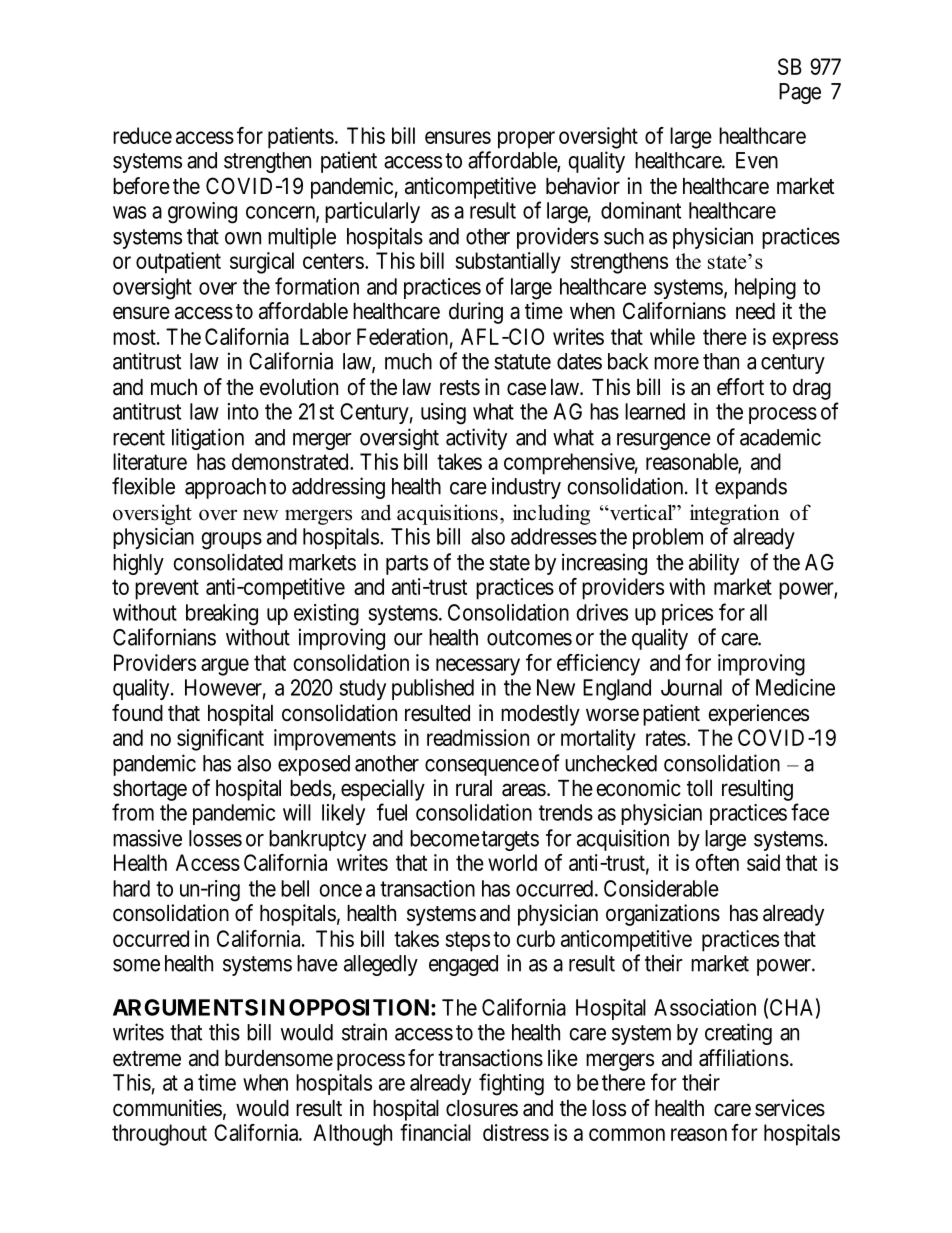  Describe the element at coordinates (208, 439) in the screenshot. I see `litigation` at that location.
